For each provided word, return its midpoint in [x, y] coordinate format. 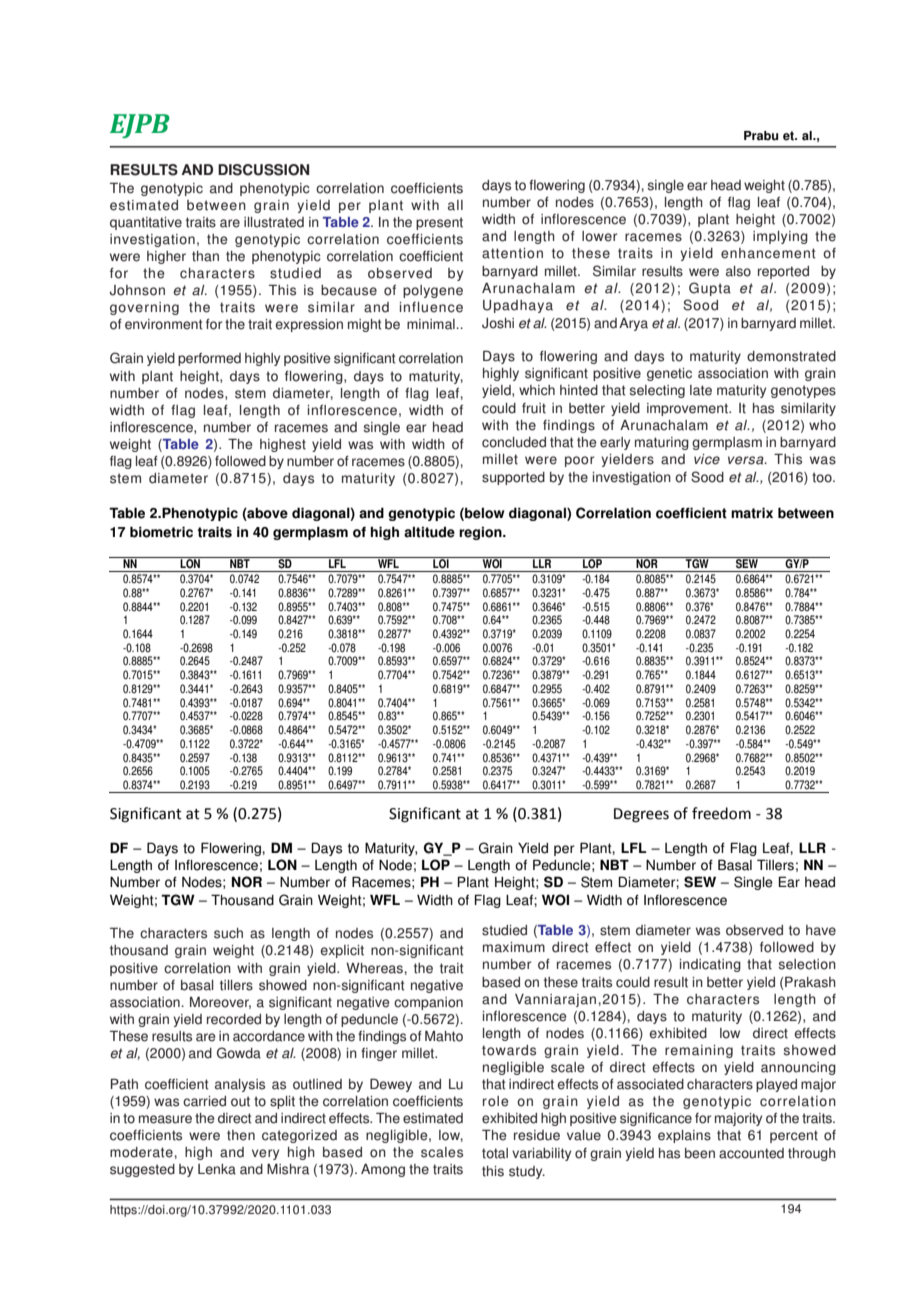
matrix [752, 513]
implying [780, 237]
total [495, 1153]
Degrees [641, 815]
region [481, 533]
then [241, 1135]
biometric [161, 532]
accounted [751, 1153]
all [455, 205]
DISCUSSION [263, 170]
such [228, 933]
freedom [721, 813]
